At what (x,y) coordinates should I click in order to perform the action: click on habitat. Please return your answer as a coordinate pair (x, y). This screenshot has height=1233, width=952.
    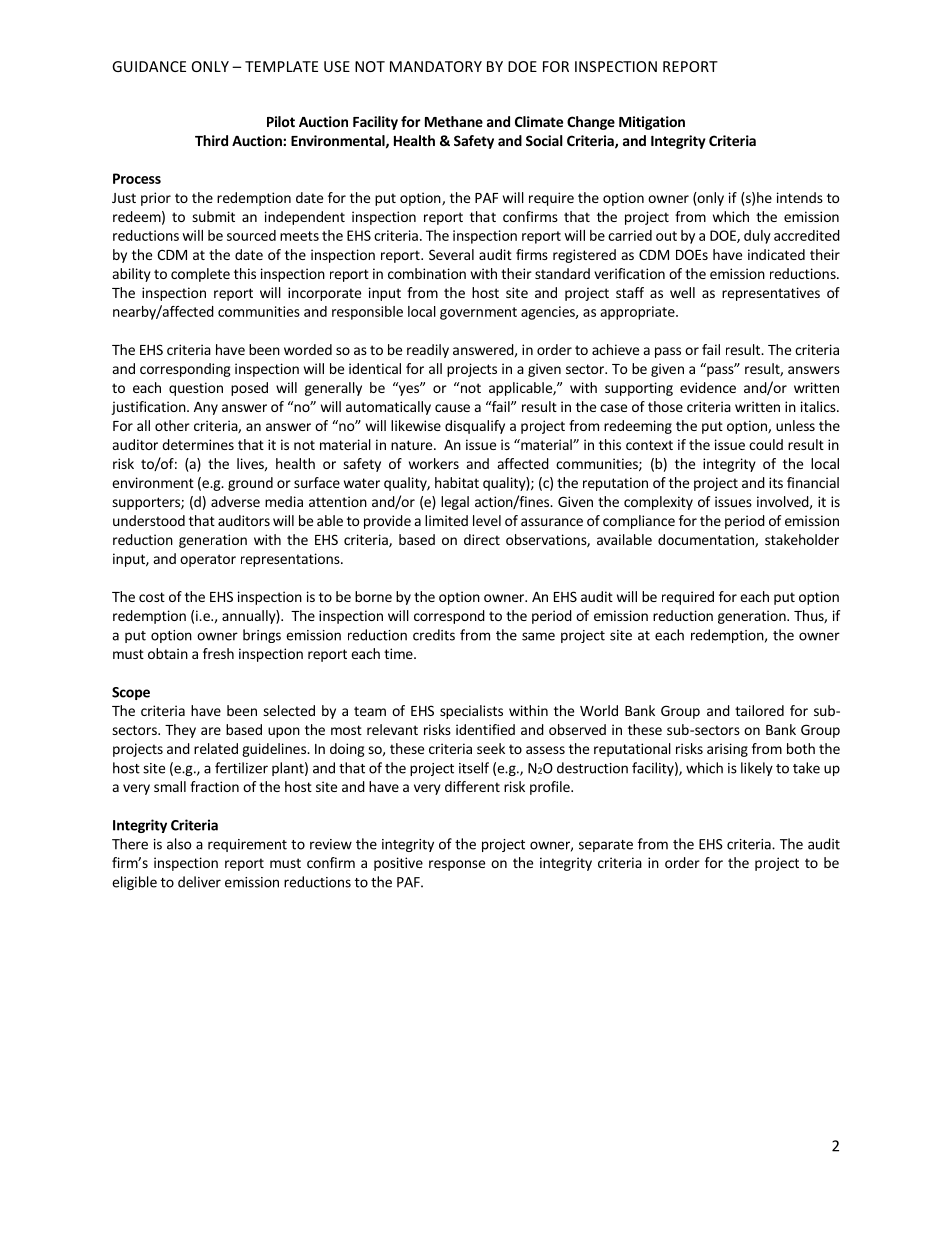
    Looking at the image, I should click on (457, 482).
